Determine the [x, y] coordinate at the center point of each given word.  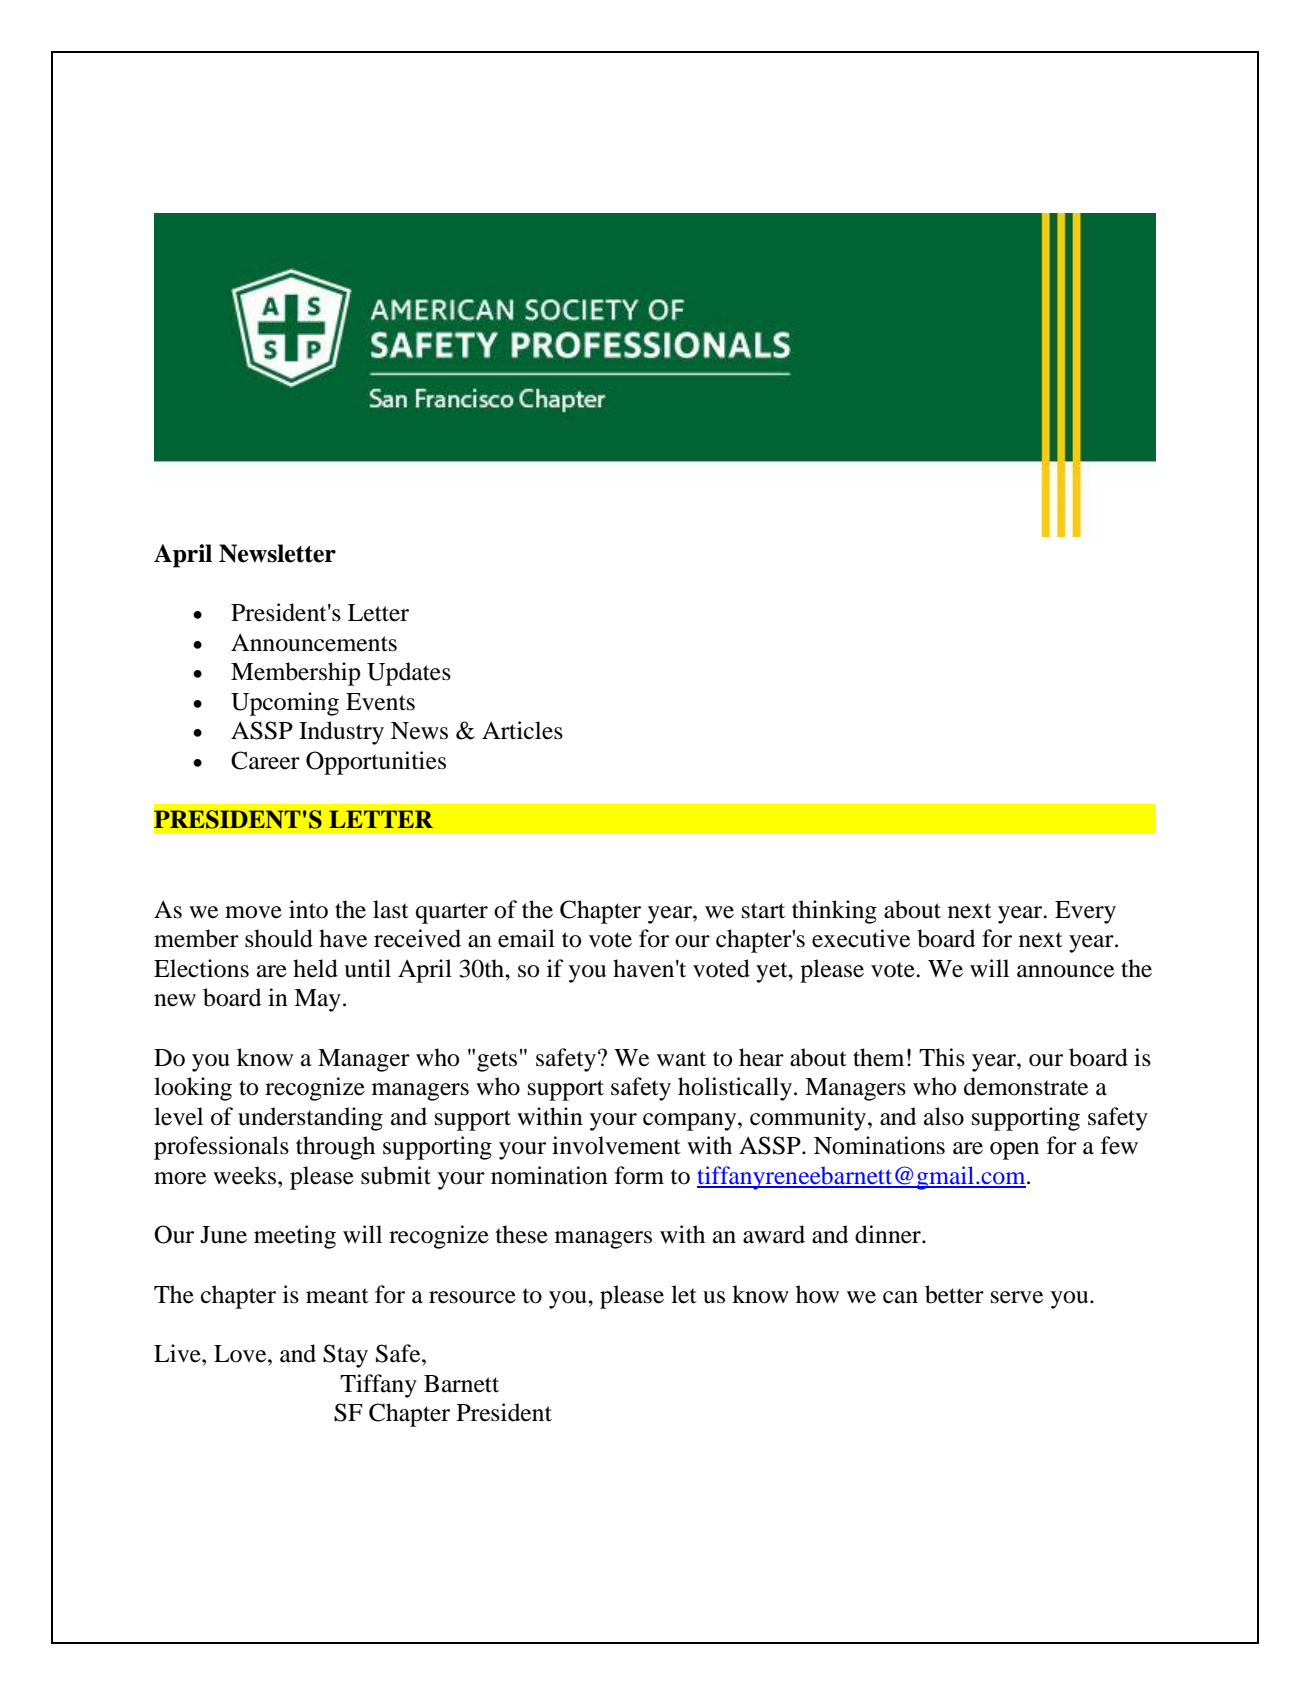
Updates [409, 674]
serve [1017, 1297]
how [817, 1294]
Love [241, 1354]
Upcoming [285, 704]
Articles [522, 730]
